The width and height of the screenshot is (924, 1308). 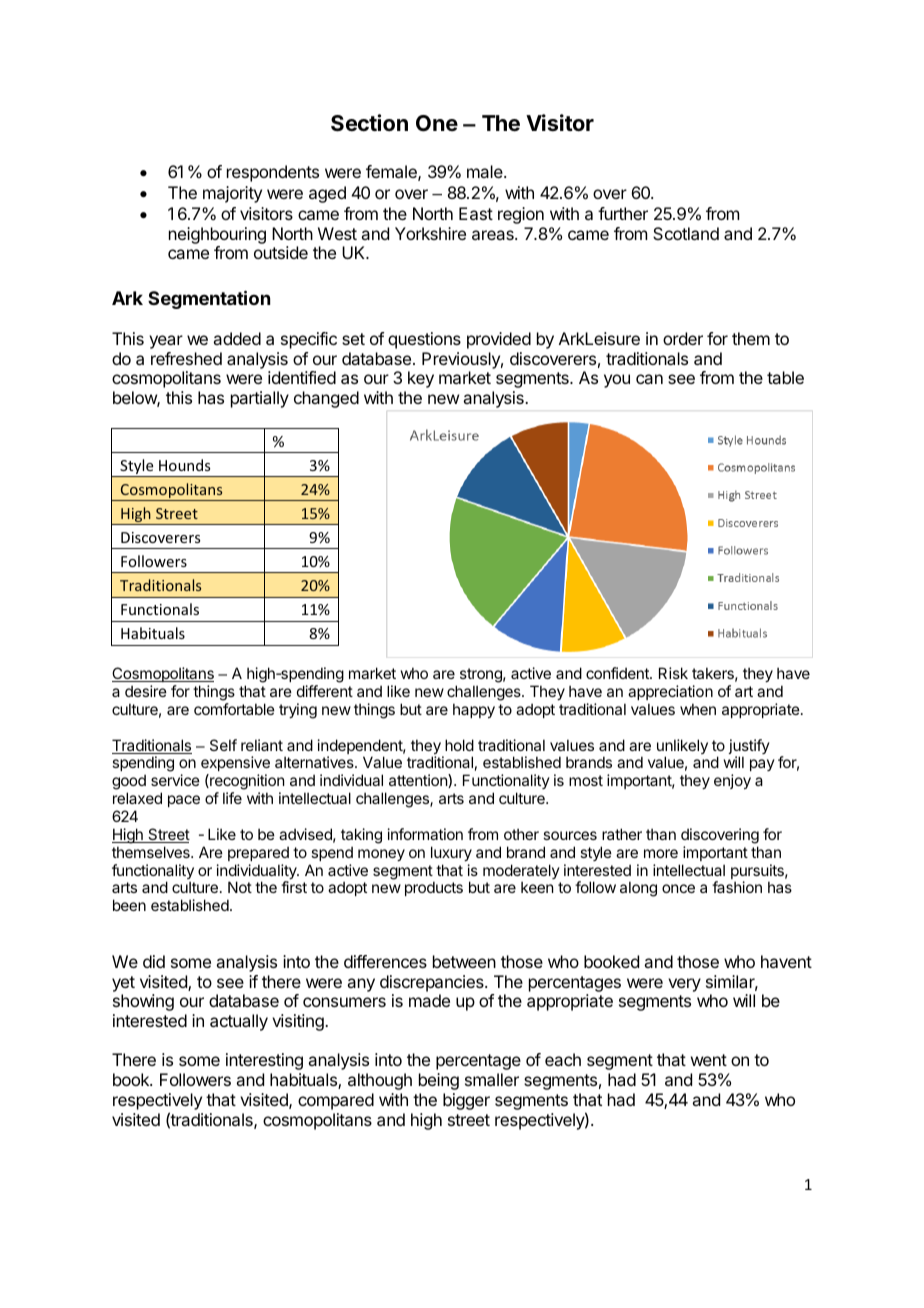 I want to click on interesting, so click(x=264, y=1061).
